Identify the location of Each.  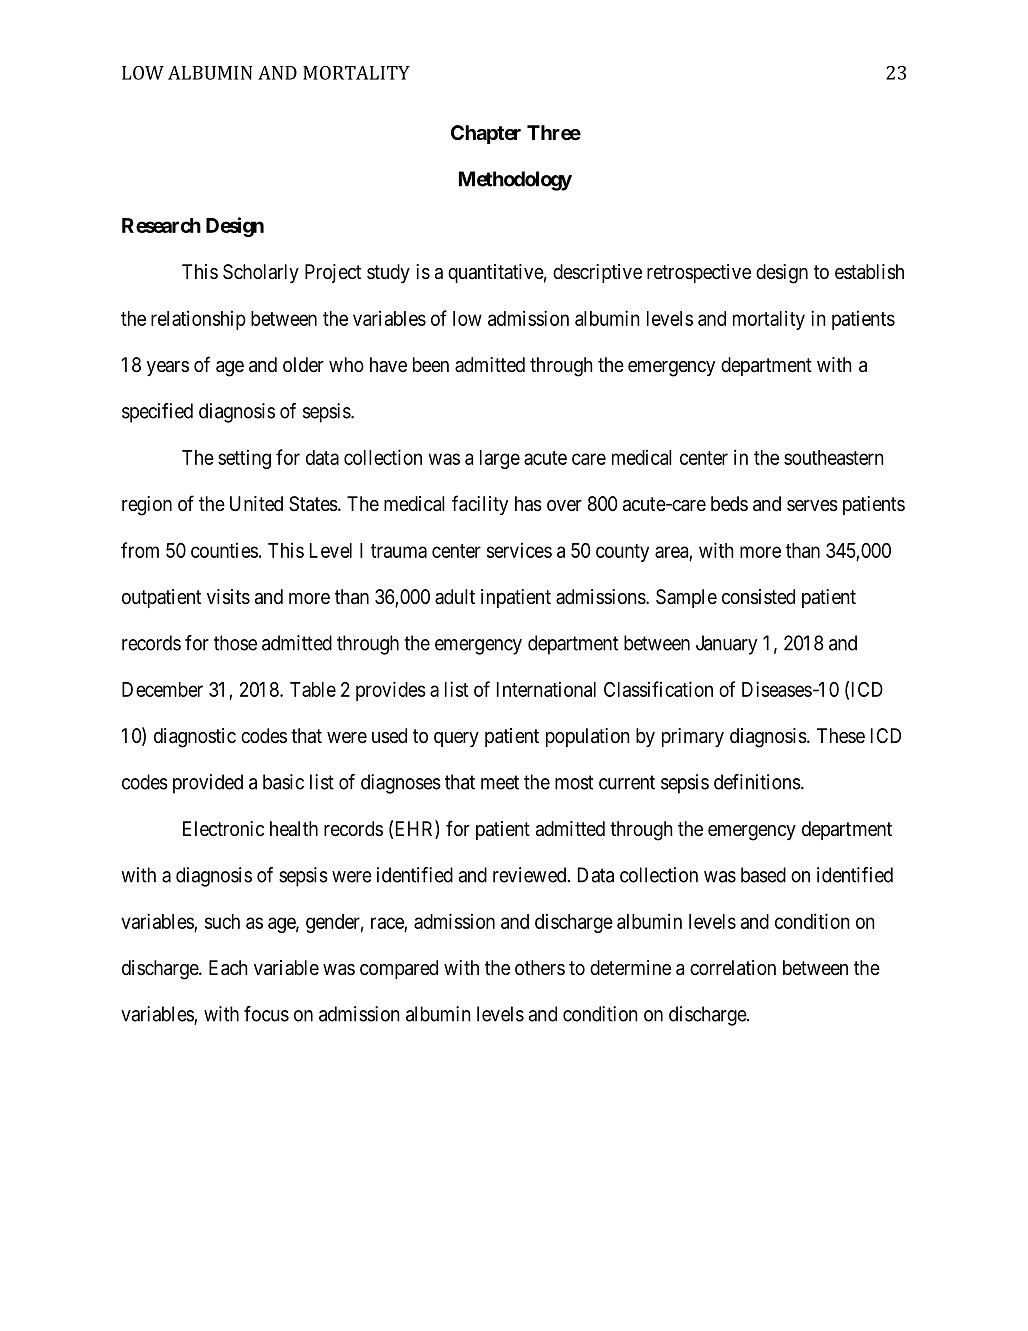
(228, 968).
